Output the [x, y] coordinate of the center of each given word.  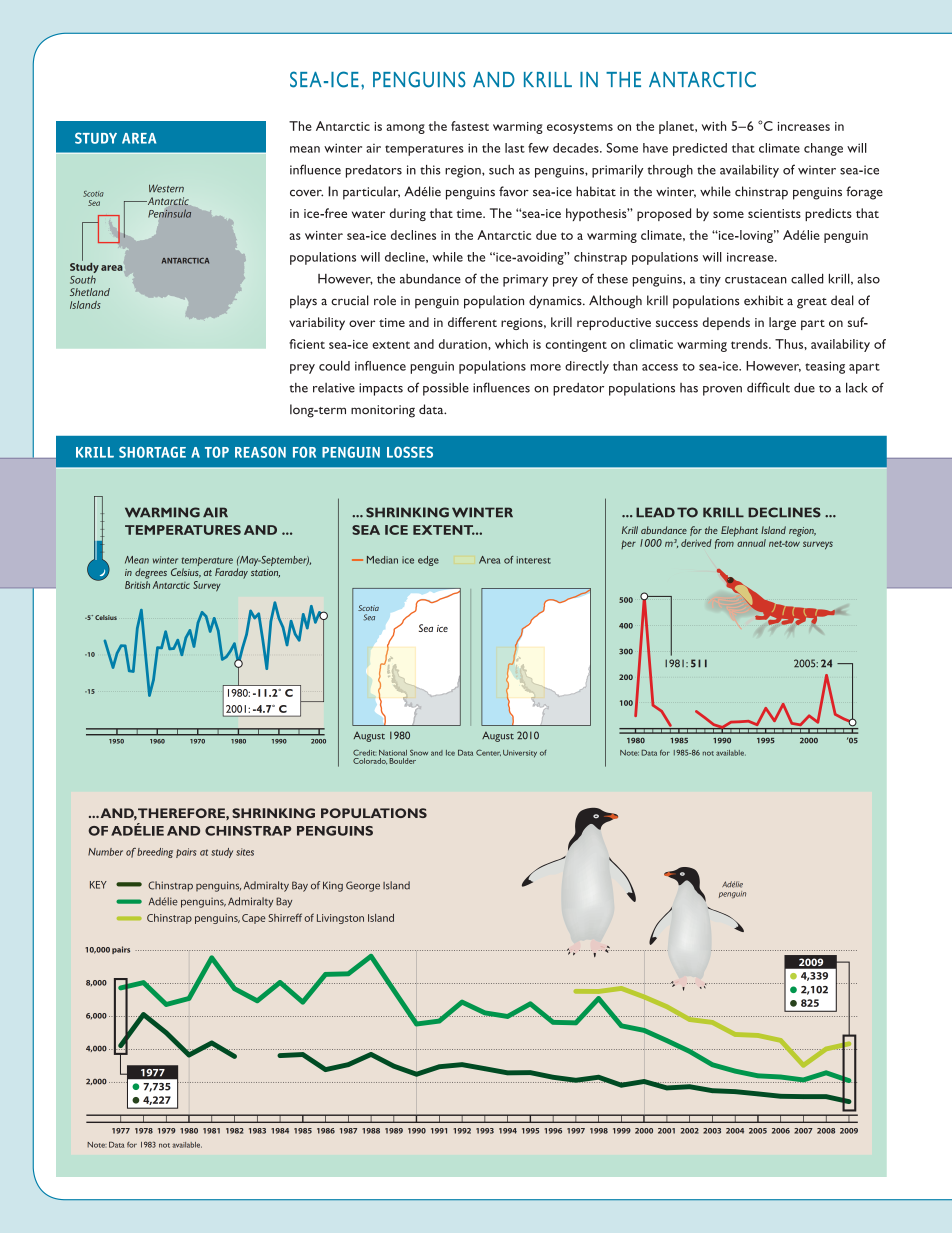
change [823, 149]
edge [428, 561]
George [363, 886]
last [515, 148]
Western [166, 188]
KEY [98, 885]
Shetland [90, 292]
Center [488, 752]
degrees [151, 573]
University [520, 753]
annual [751, 543]
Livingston [340, 919]
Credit [364, 752]
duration [464, 344]
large [782, 323]
